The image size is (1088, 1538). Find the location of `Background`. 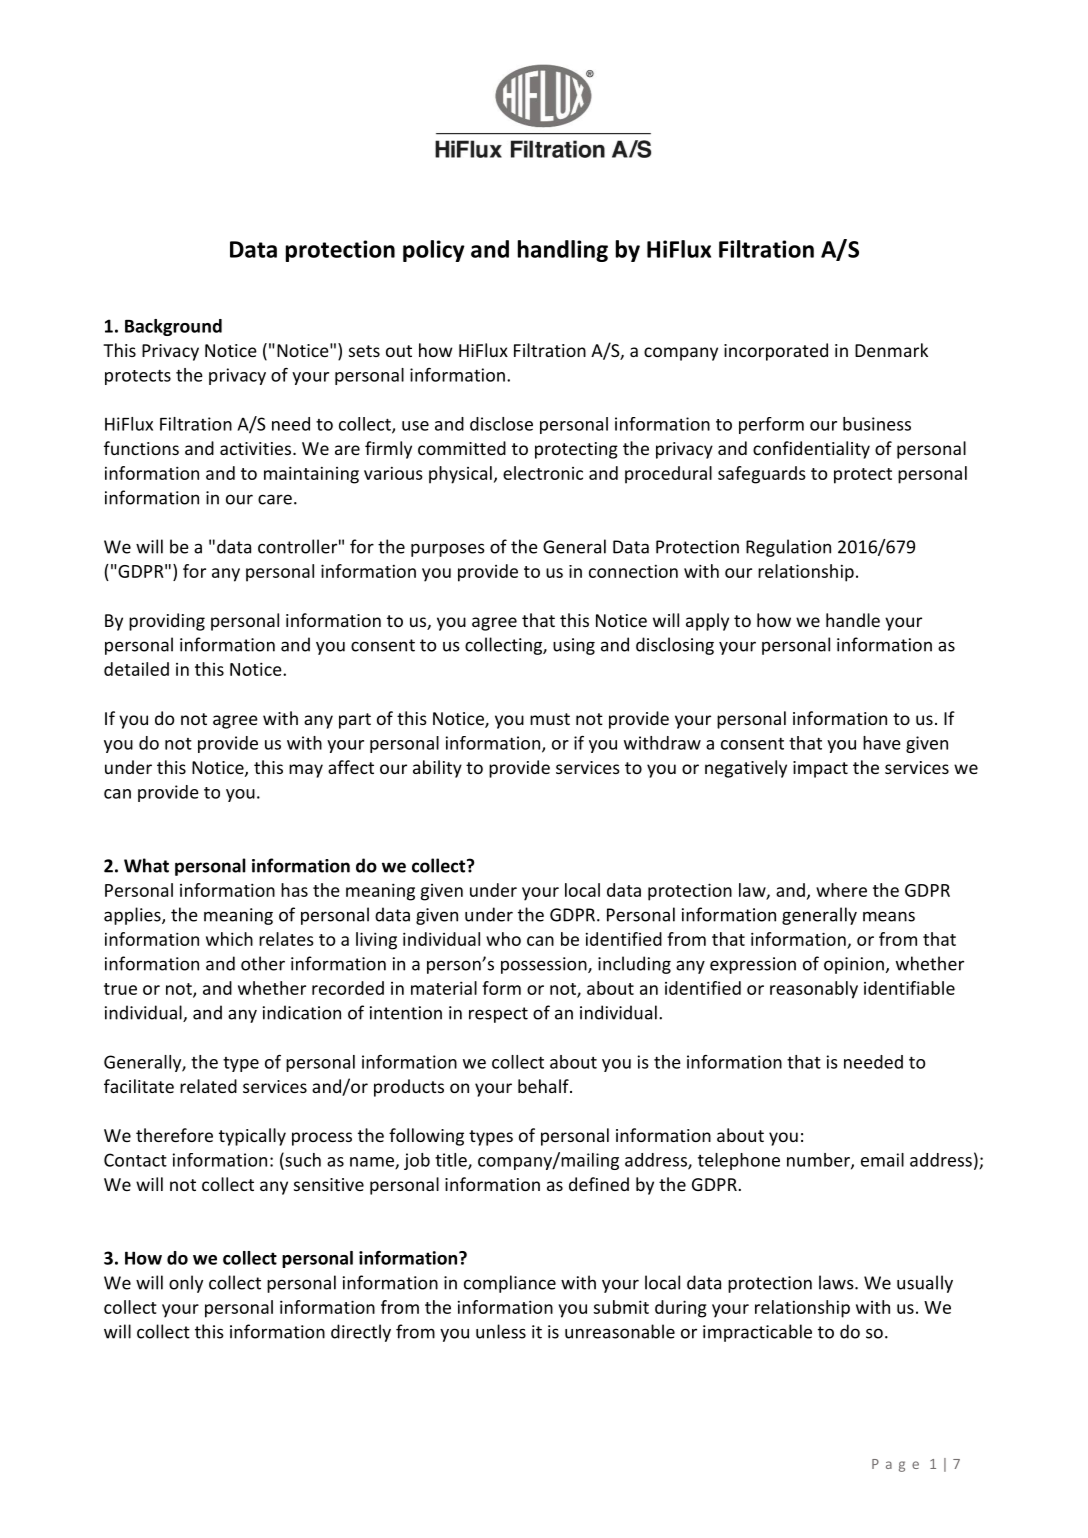

Background is located at coordinates (173, 327).
